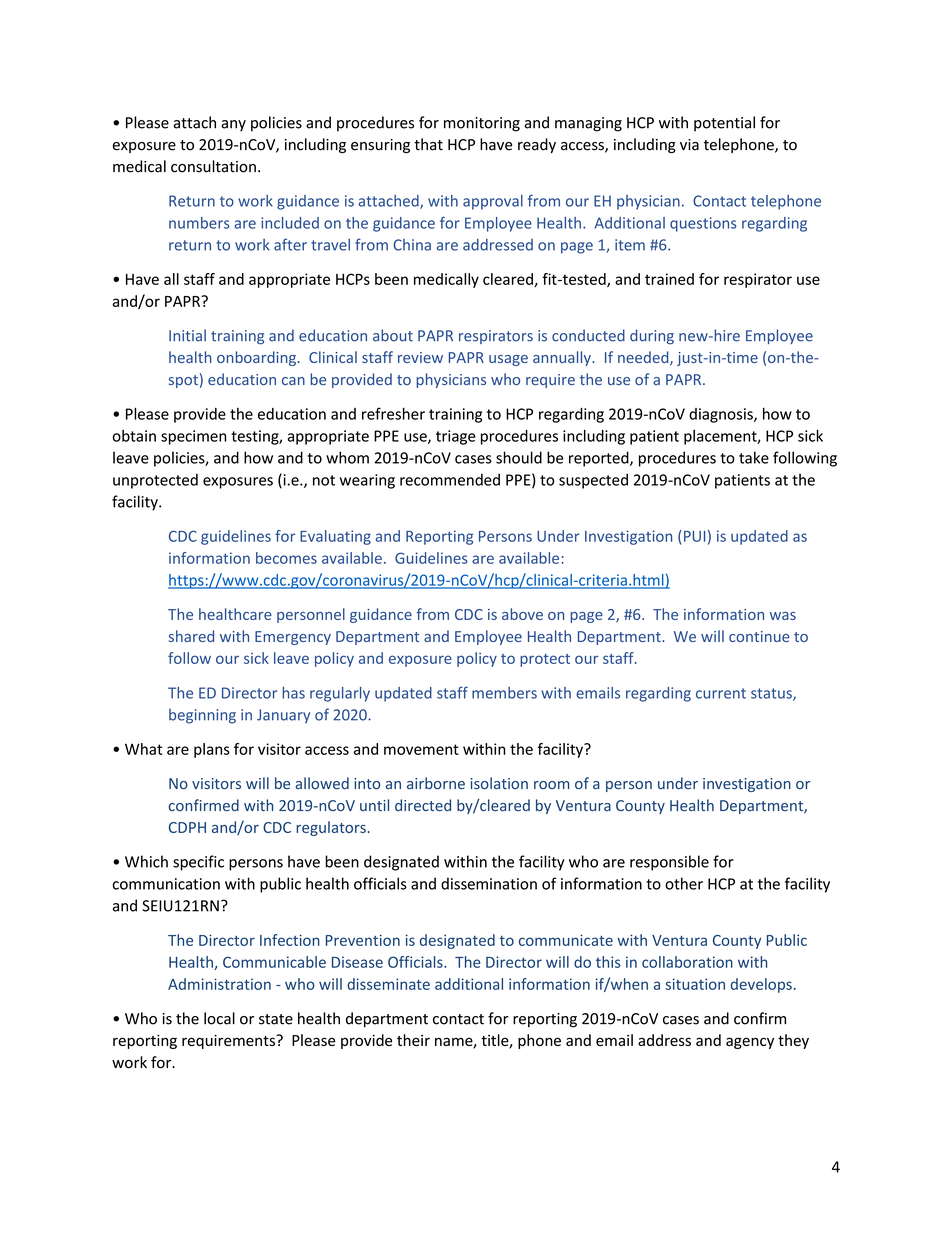 This screenshot has width=952, height=1233. Describe the element at coordinates (191, 636) in the screenshot. I see `shared` at that location.
